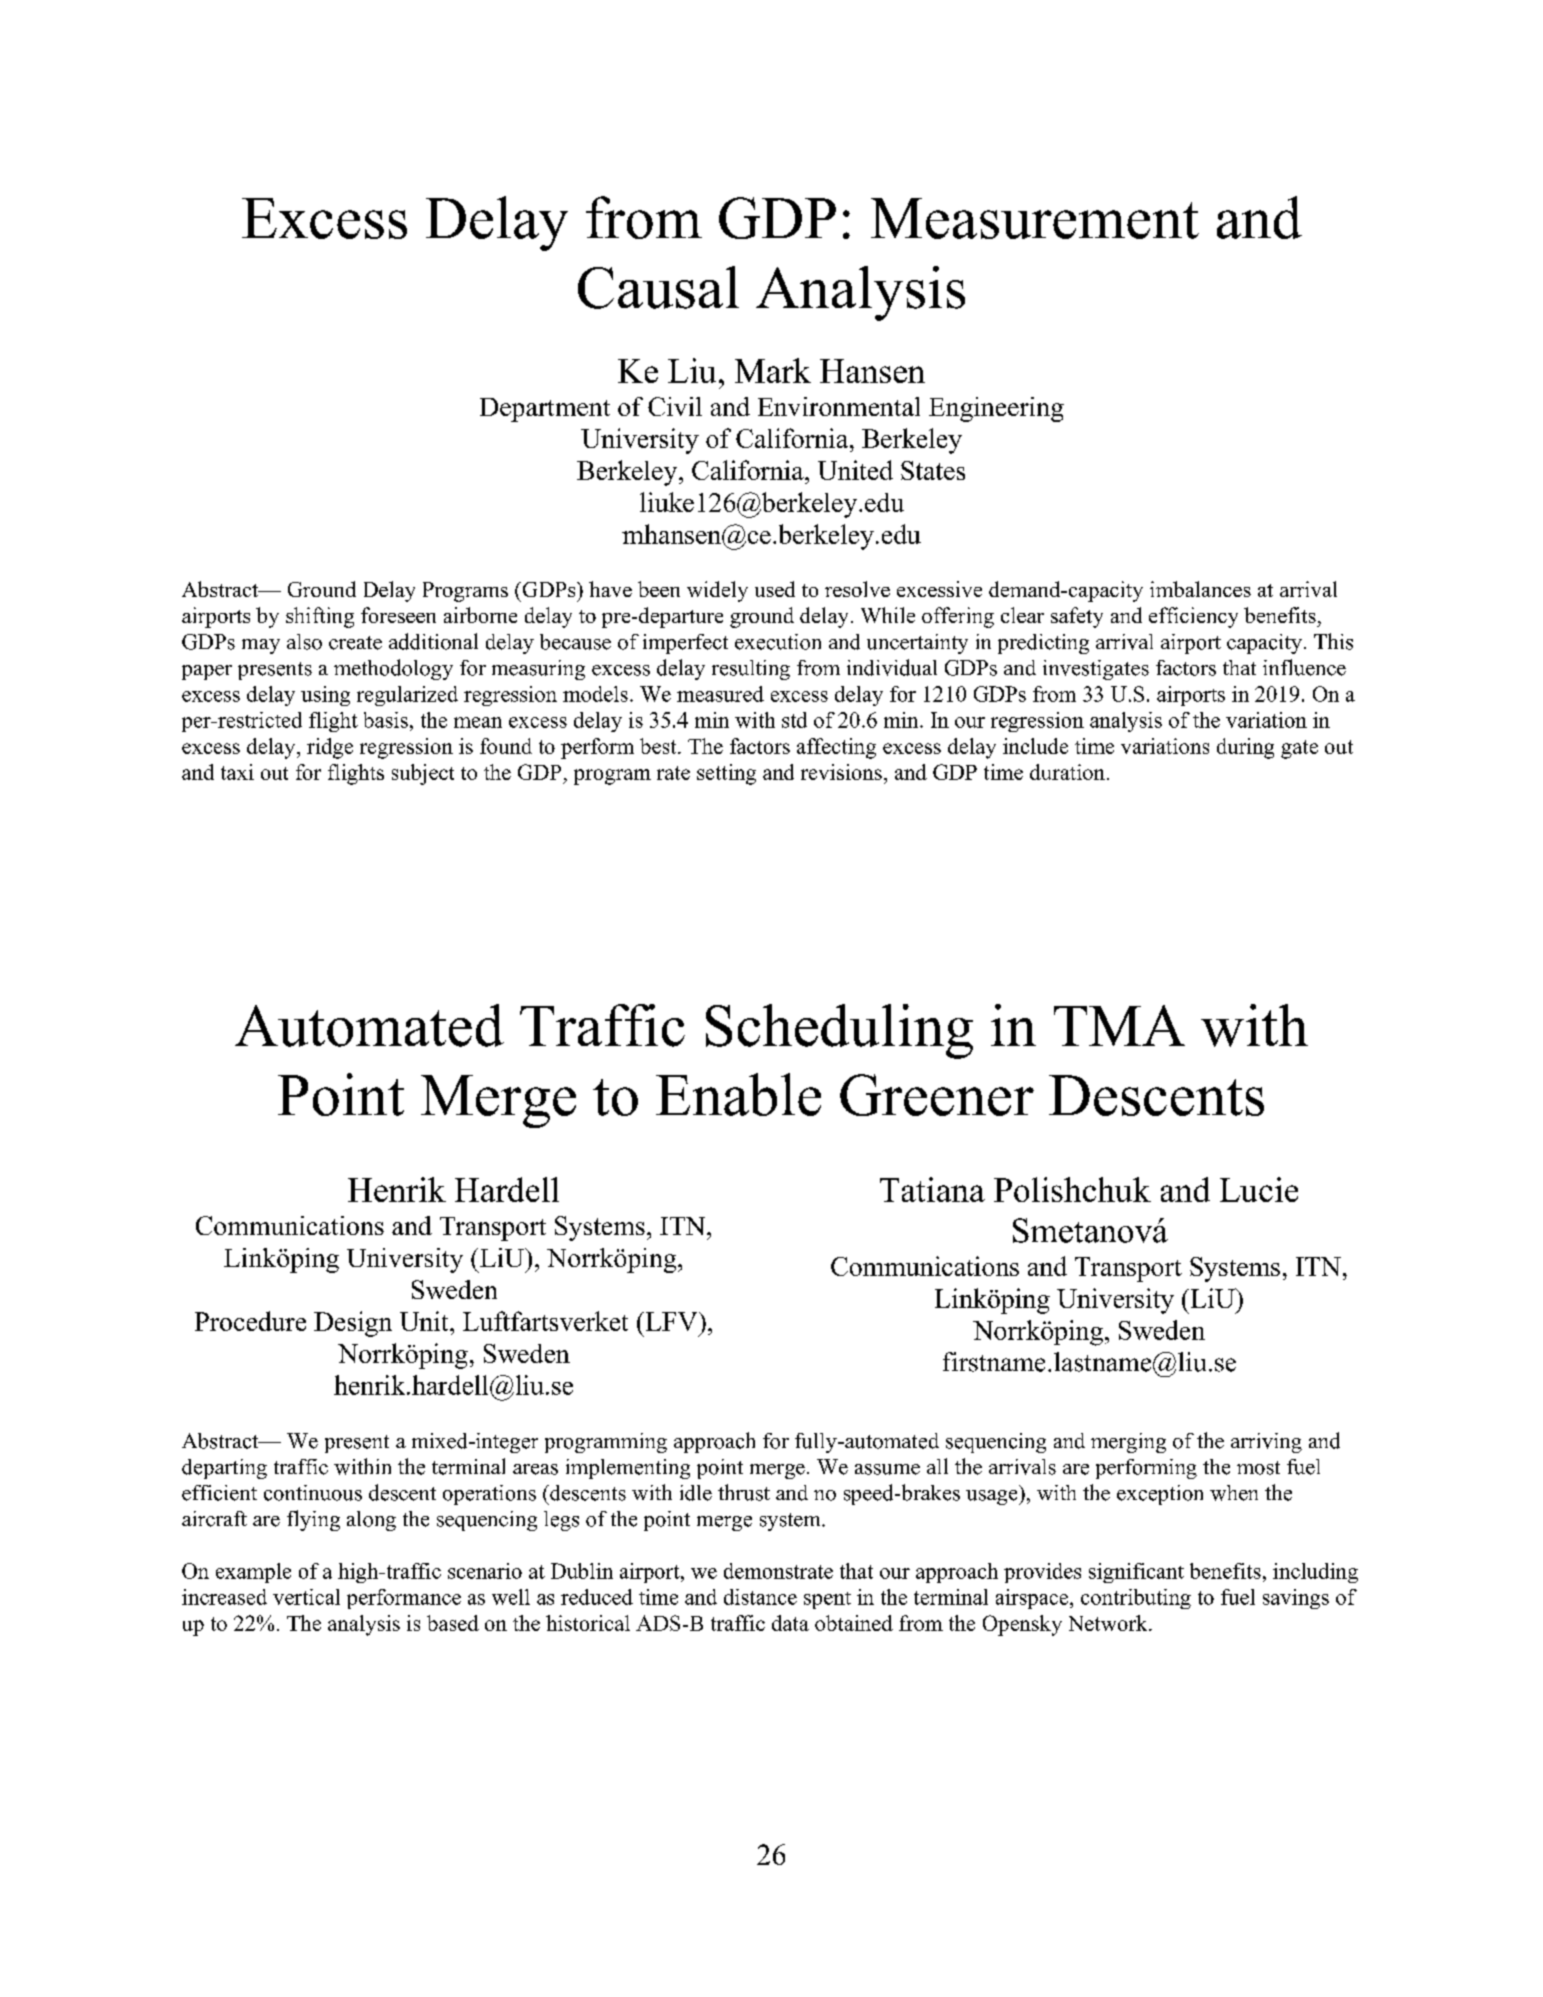 This image has width=1543, height=1997. What do you see at coordinates (320, 617) in the image?
I see `shifting` at bounding box center [320, 617].
